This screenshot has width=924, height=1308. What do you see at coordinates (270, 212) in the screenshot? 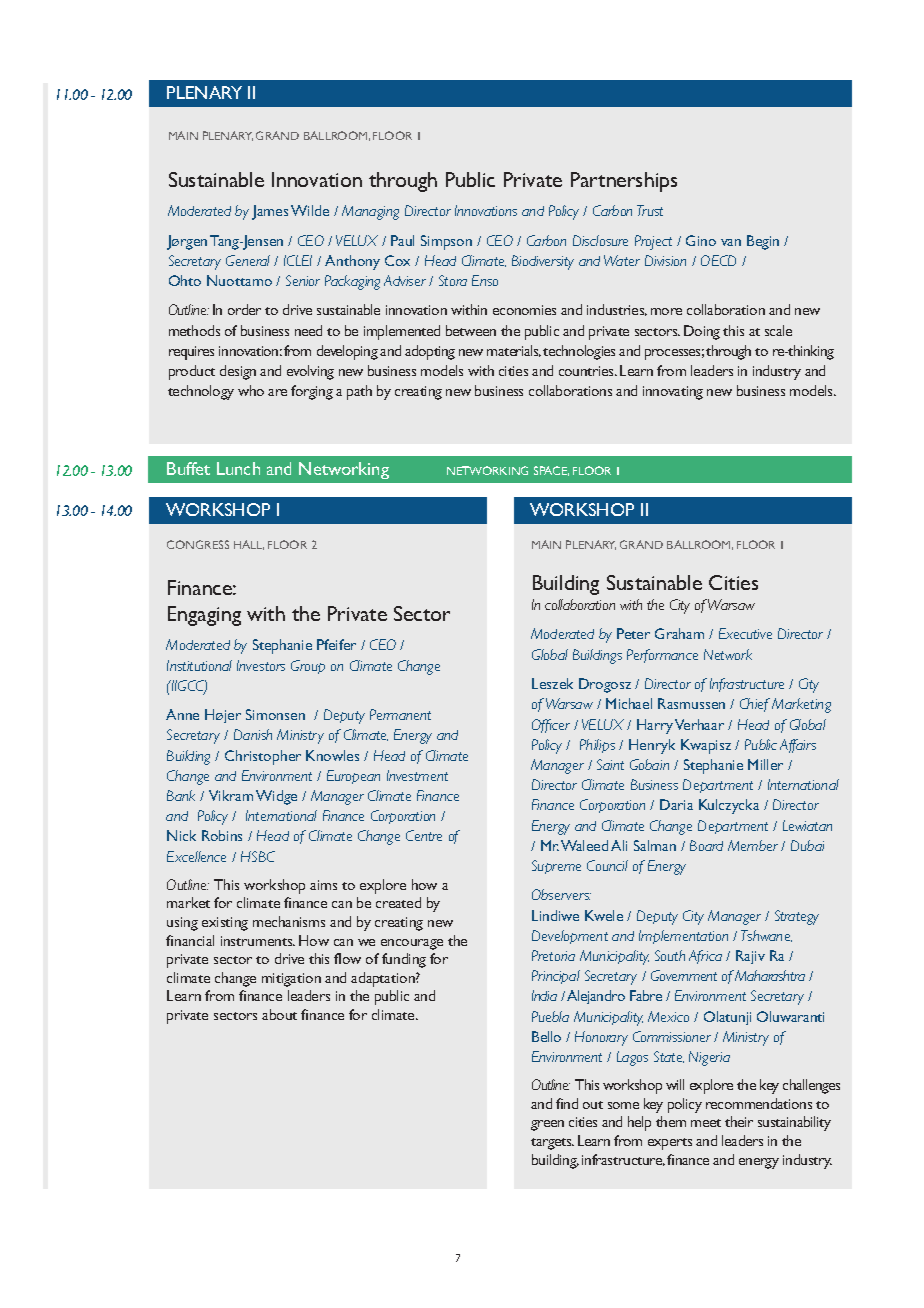
I see `James` at bounding box center [270, 212].
